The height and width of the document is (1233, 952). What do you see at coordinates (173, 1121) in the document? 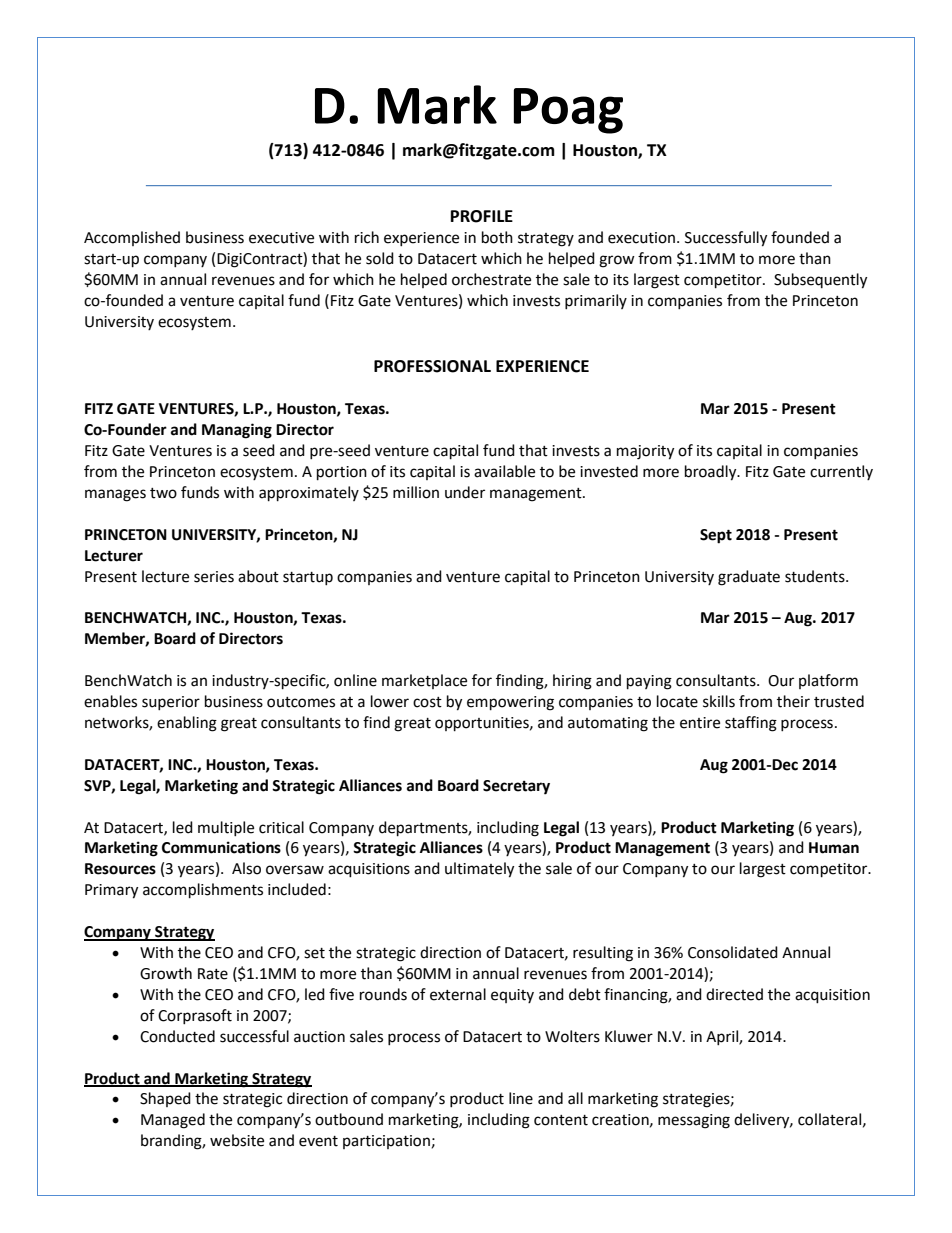
I see `Managed` at bounding box center [173, 1121].
